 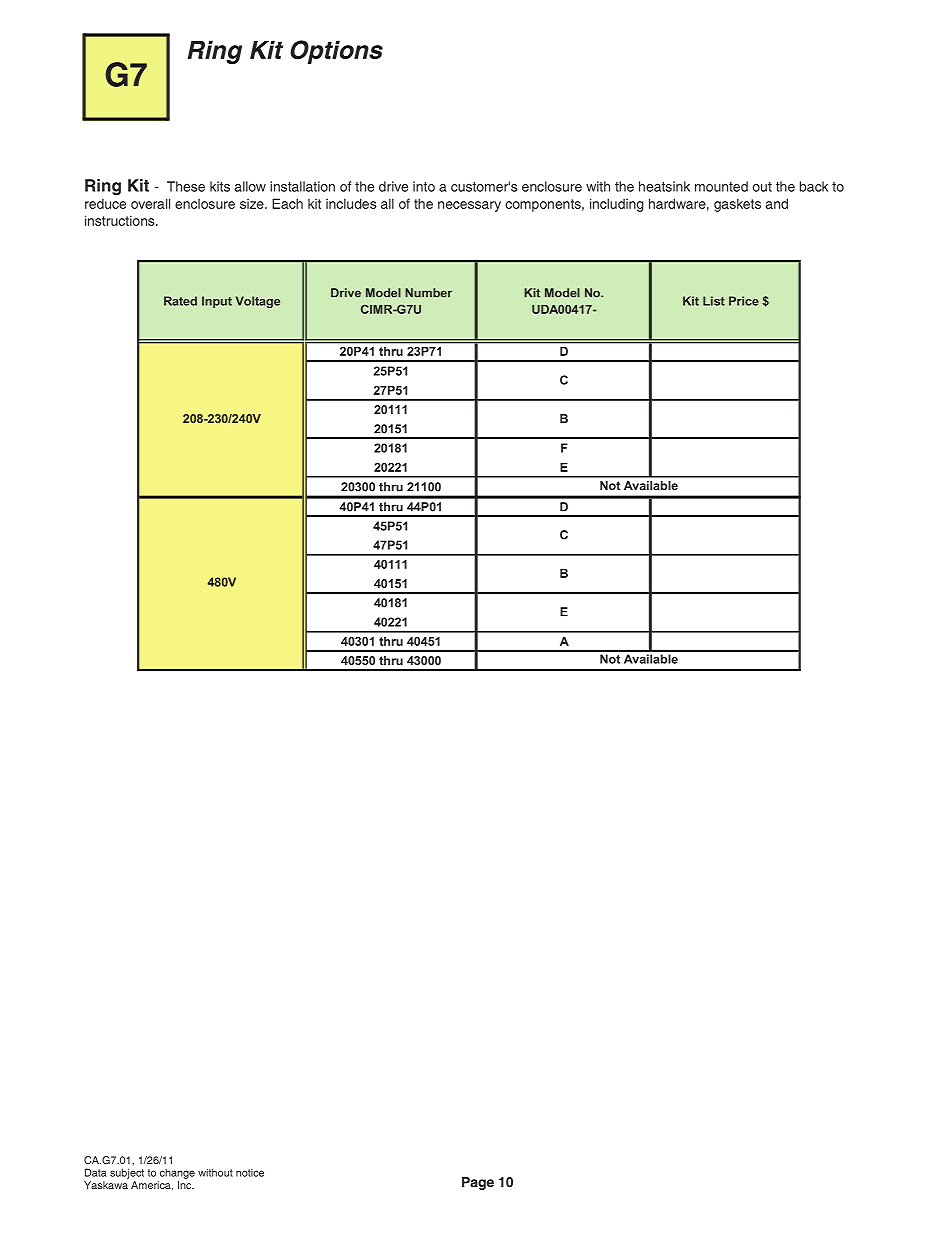 What do you see at coordinates (478, 1183) in the image?
I see `Page` at bounding box center [478, 1183].
